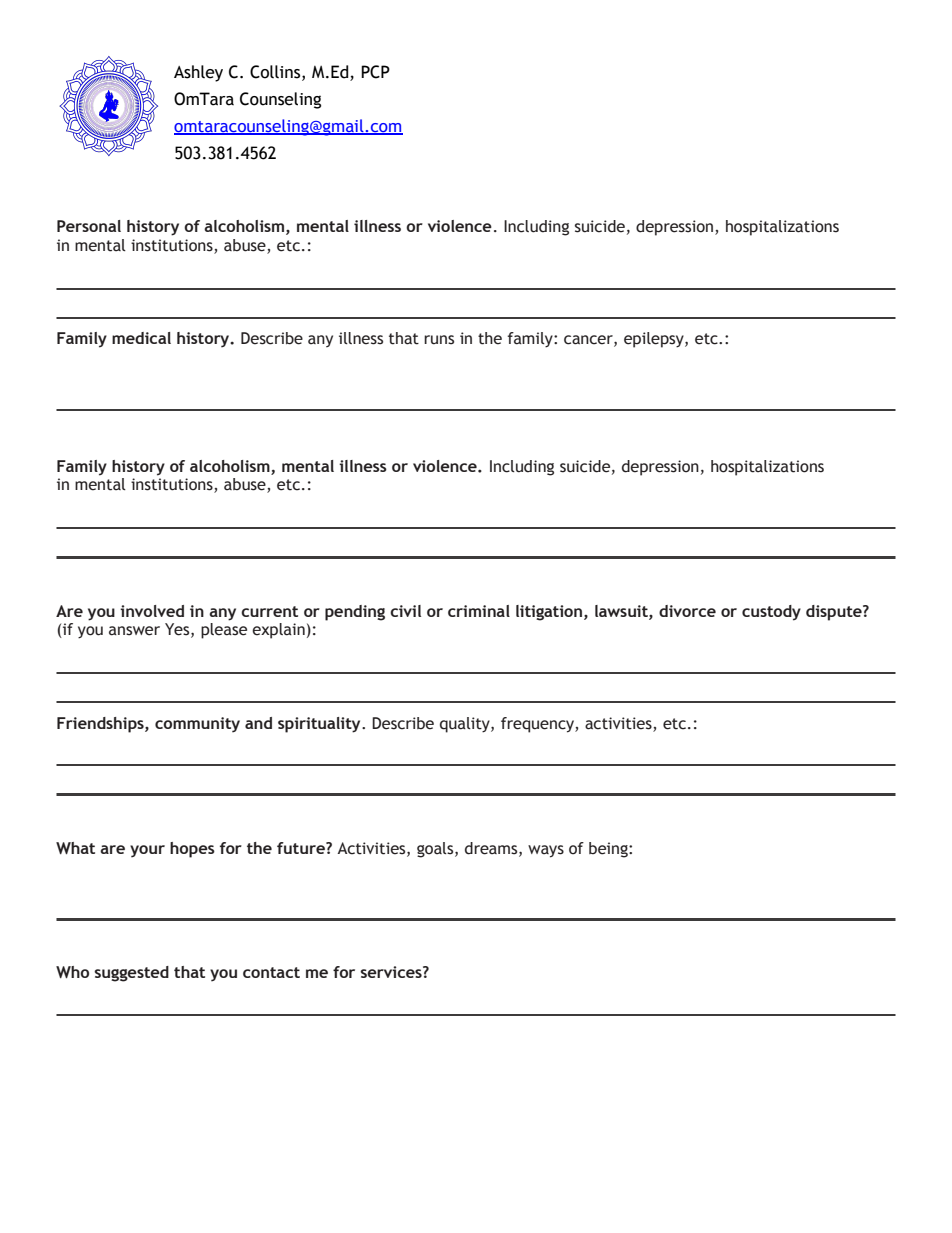 This page has height=1233, width=952. What do you see at coordinates (835, 613) in the page?
I see `dispute` at bounding box center [835, 613].
